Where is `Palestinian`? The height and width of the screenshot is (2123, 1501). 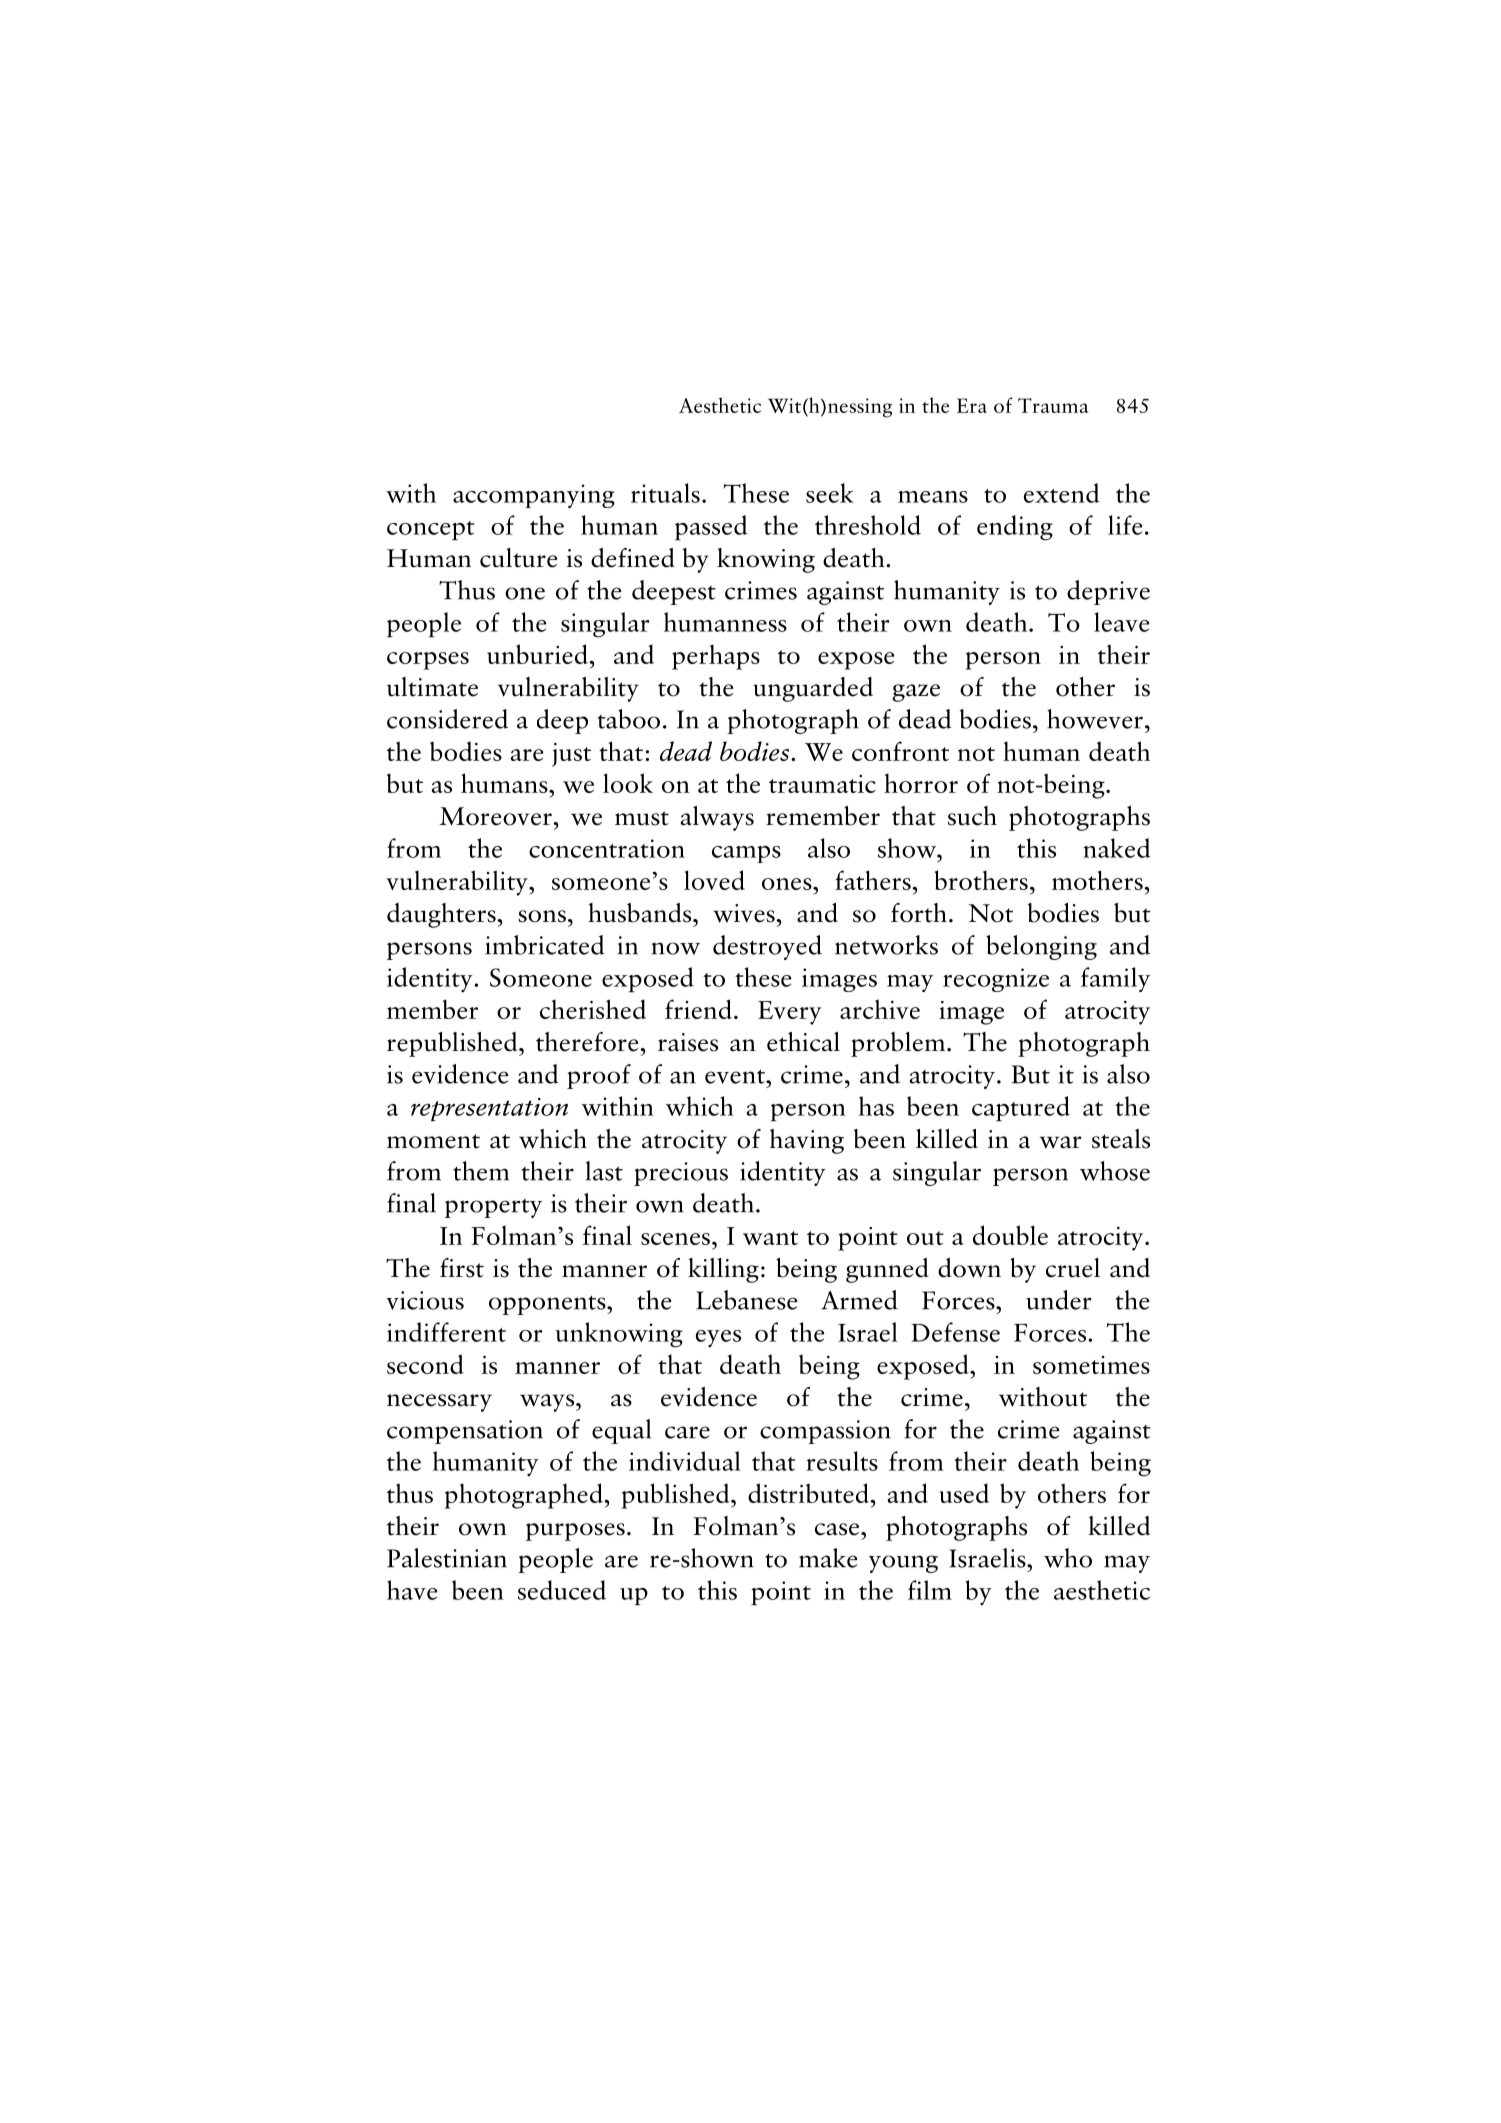
Palestinian is located at coordinates (447, 1558).
